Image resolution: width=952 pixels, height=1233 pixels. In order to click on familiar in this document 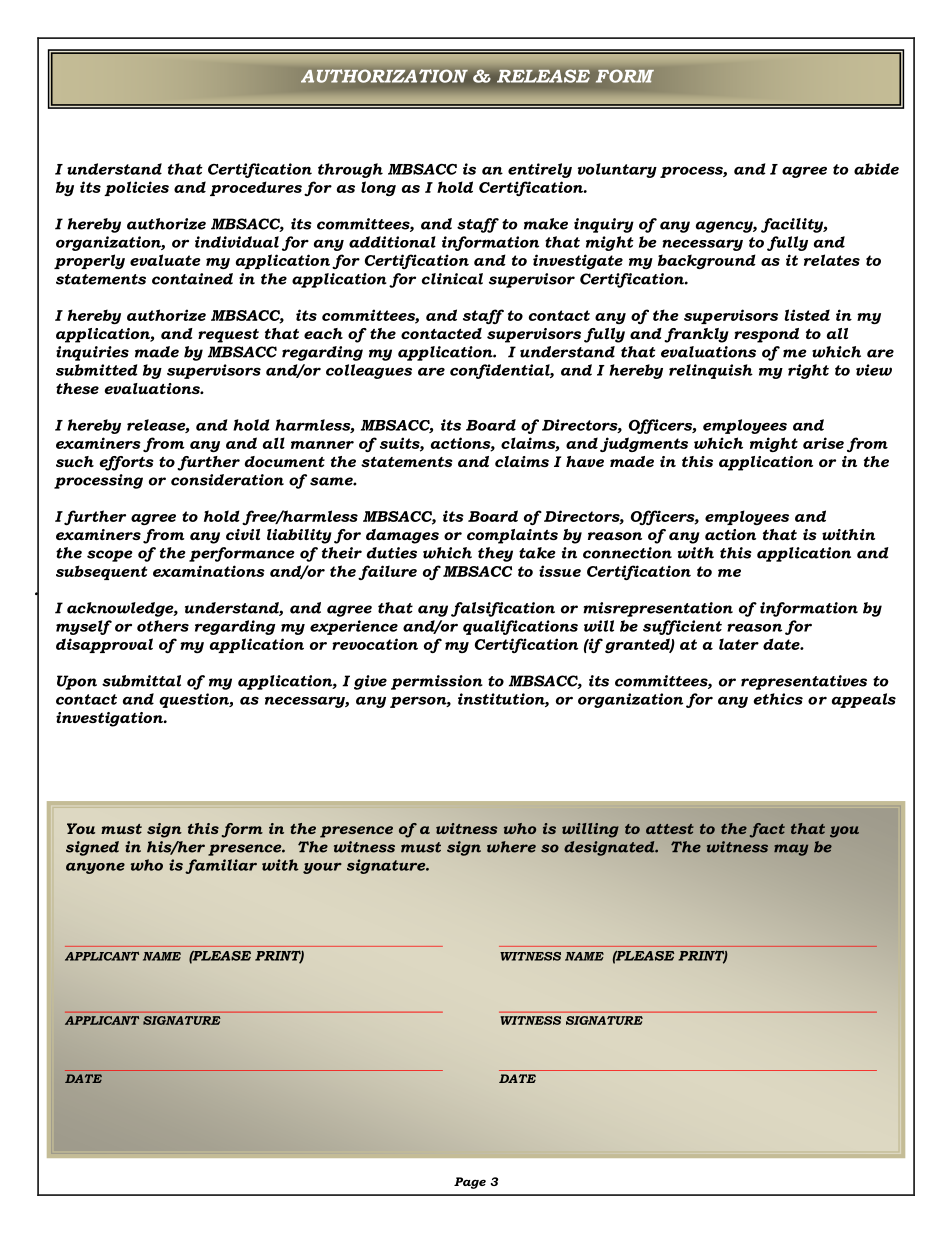, I will do `click(221, 866)`.
